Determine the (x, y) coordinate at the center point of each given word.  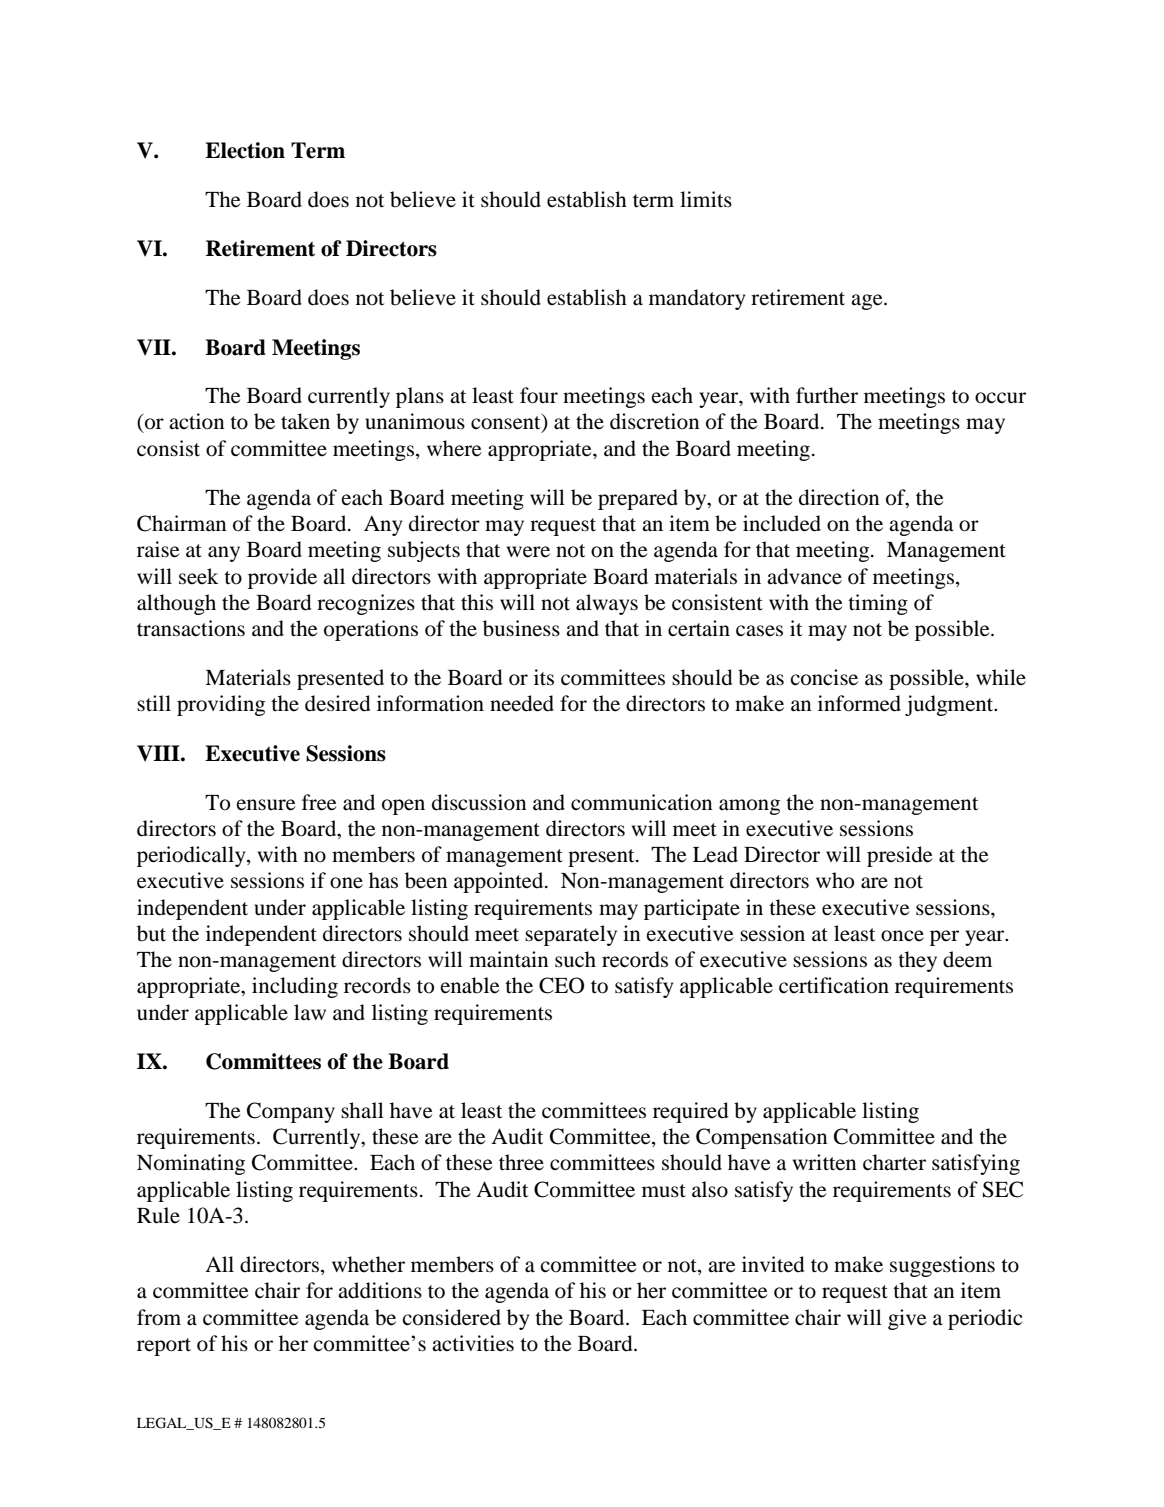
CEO (561, 985)
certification (834, 985)
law (310, 1012)
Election (245, 150)
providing (221, 705)
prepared (638, 499)
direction (839, 497)
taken (305, 421)
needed (522, 703)
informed (859, 703)
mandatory (697, 299)
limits (706, 199)
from (159, 1317)
